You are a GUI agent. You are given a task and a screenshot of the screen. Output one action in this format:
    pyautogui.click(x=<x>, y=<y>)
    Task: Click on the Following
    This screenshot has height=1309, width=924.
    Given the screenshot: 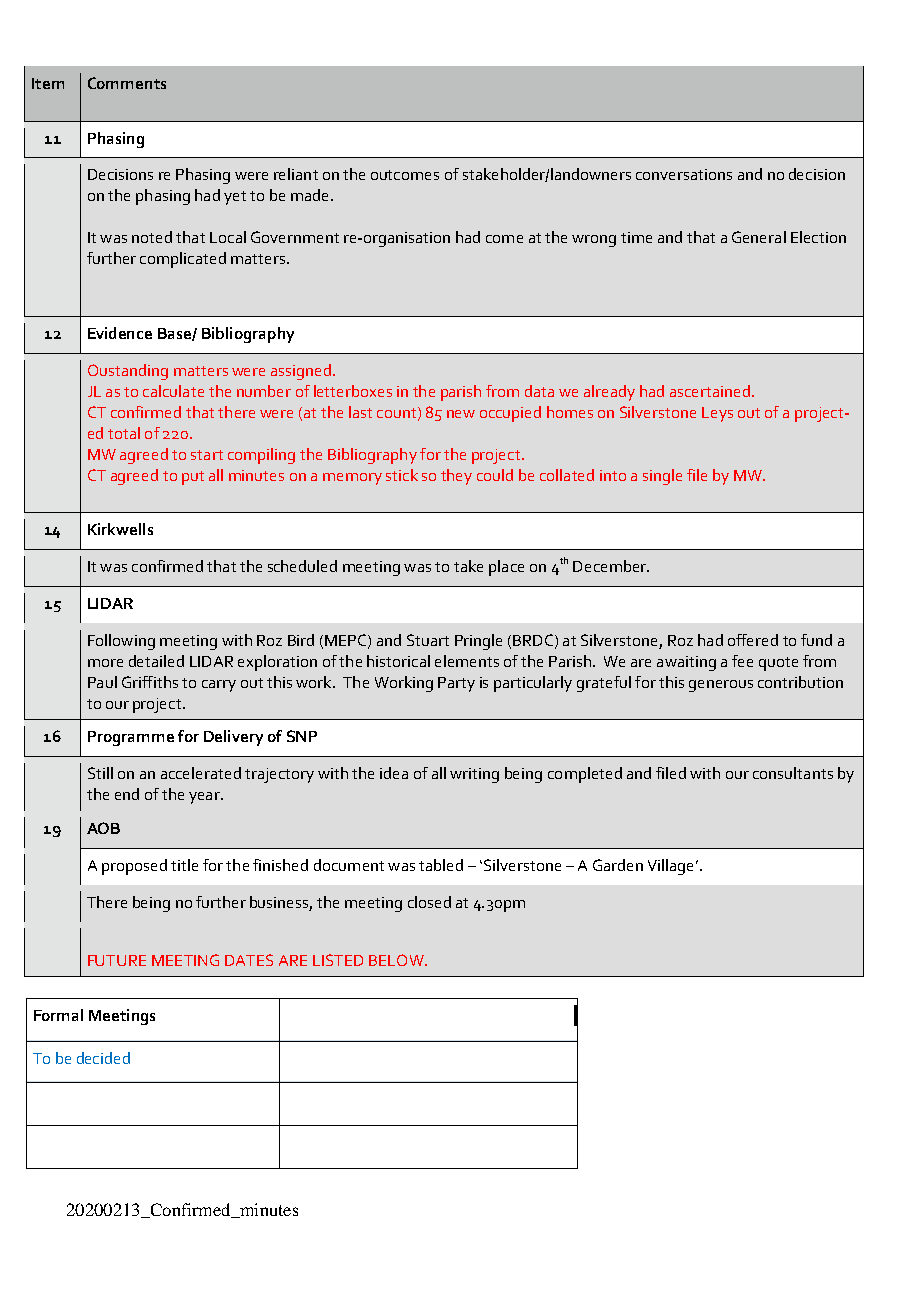 What is the action you would take?
    pyautogui.click(x=121, y=642)
